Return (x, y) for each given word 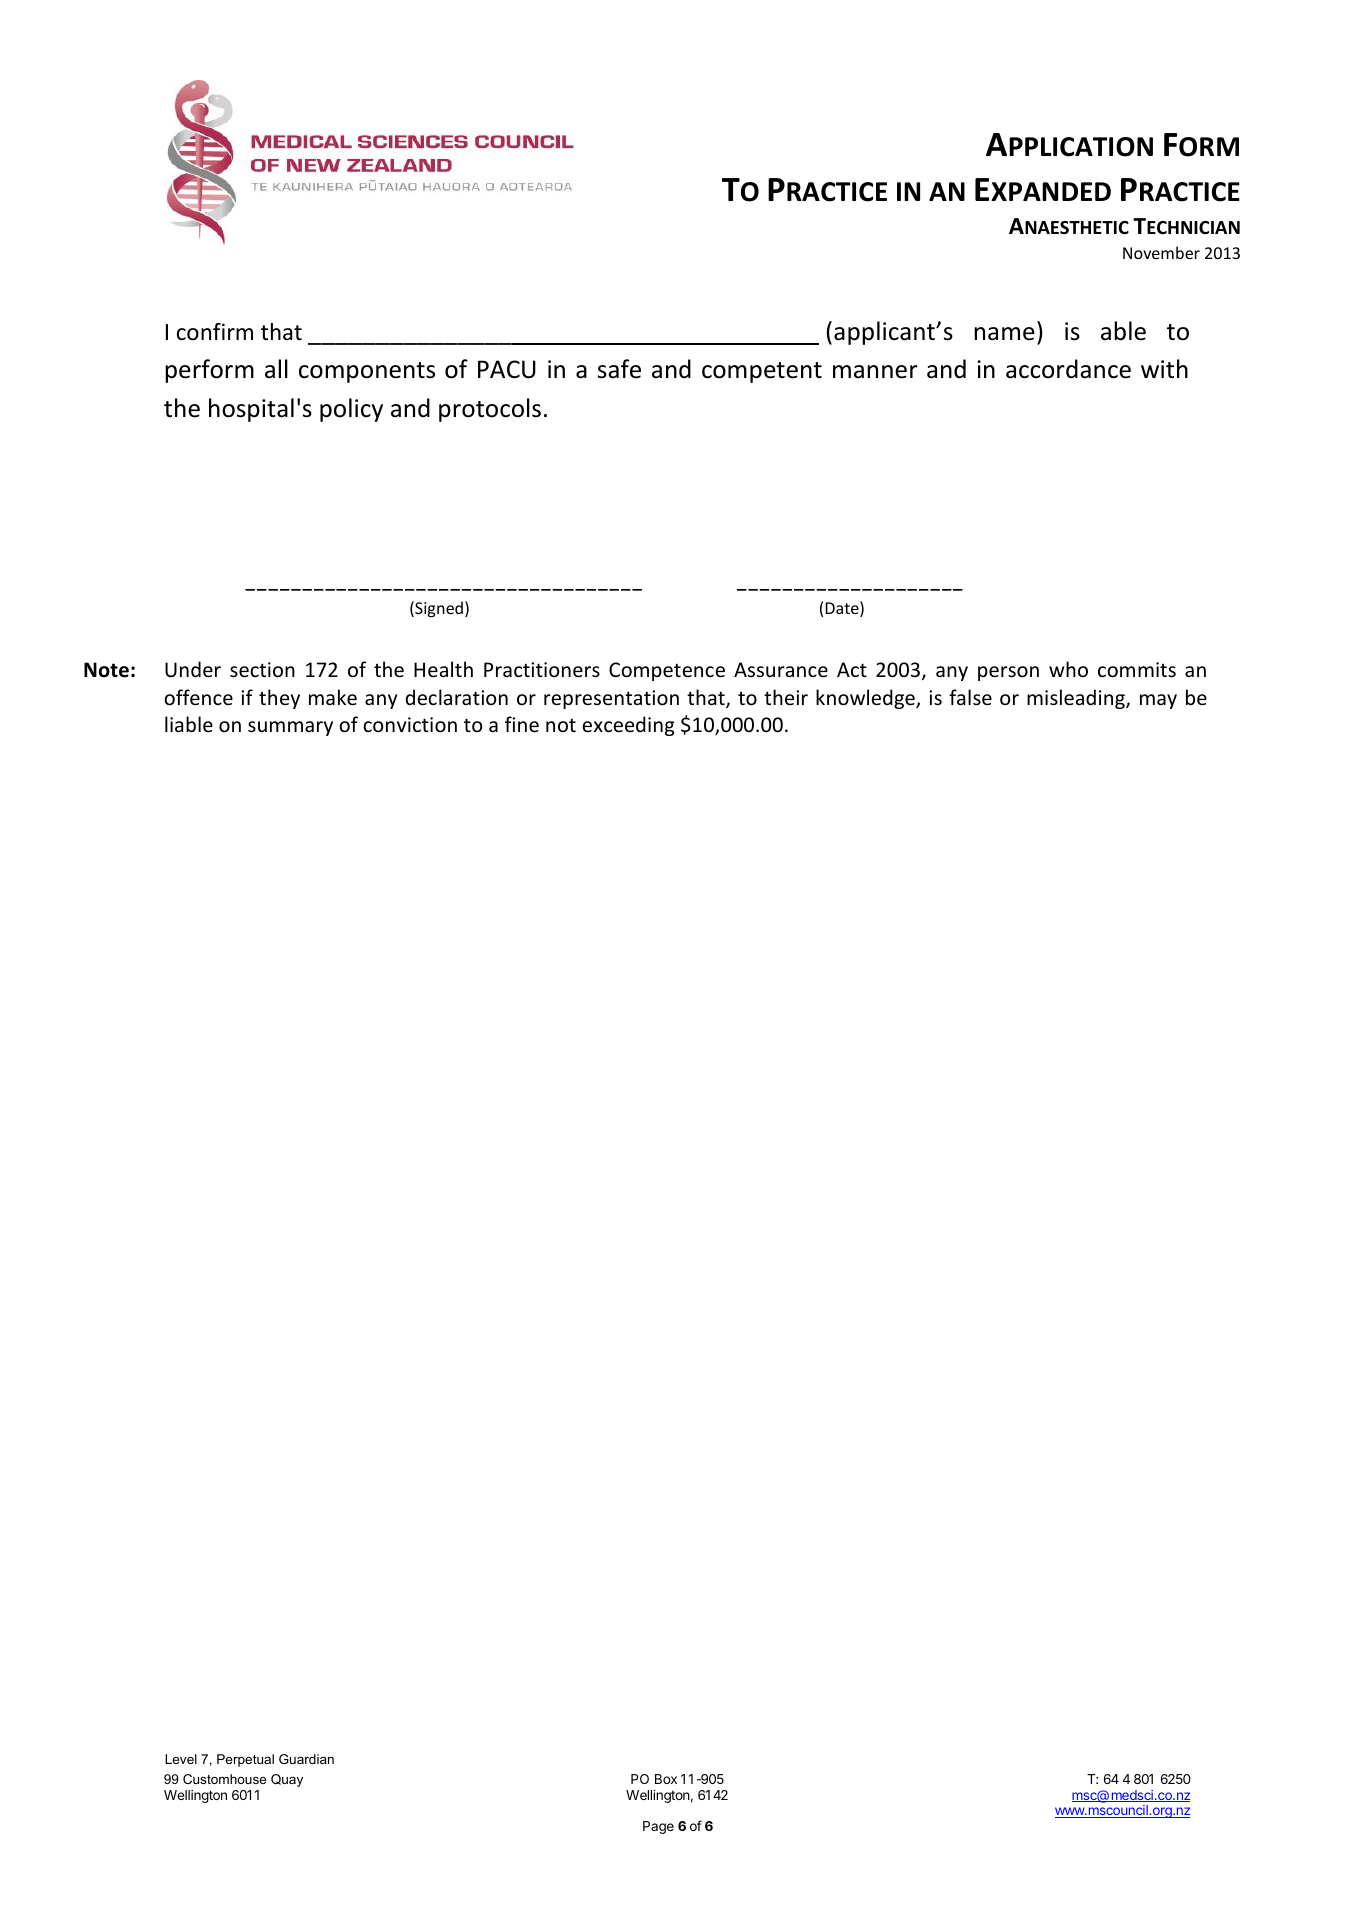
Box (666, 1779)
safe (619, 369)
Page (658, 1827)
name (1004, 334)
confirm (215, 332)
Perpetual (245, 1760)
